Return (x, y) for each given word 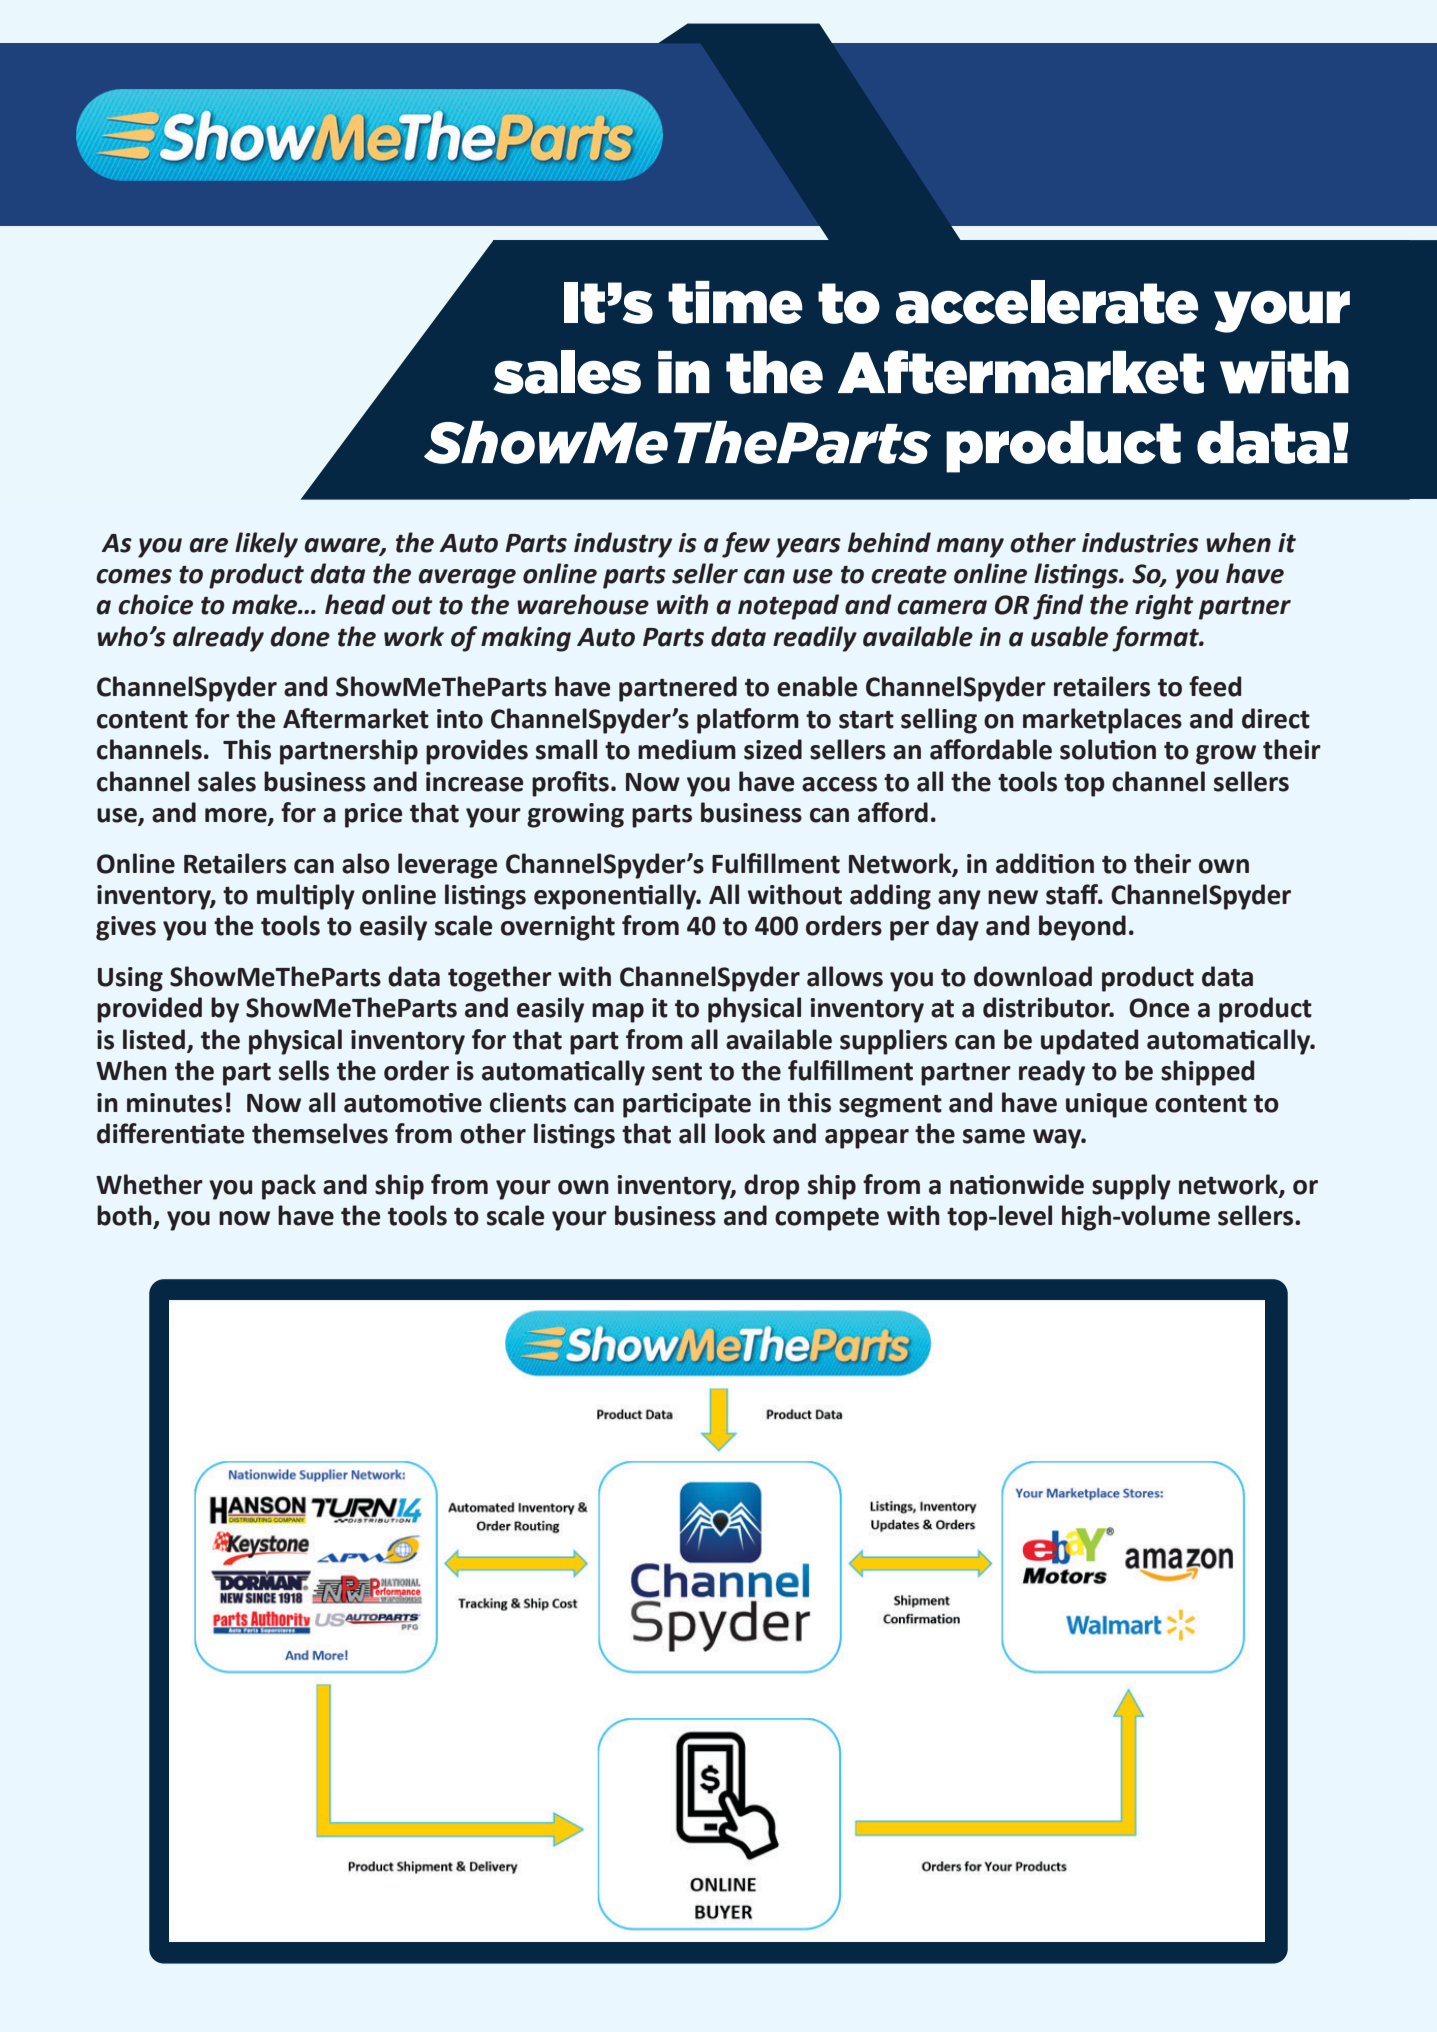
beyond (1082, 928)
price (373, 815)
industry (623, 545)
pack (289, 1187)
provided (149, 1010)
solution (1108, 749)
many (970, 548)
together (500, 979)
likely (266, 545)
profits (570, 784)
